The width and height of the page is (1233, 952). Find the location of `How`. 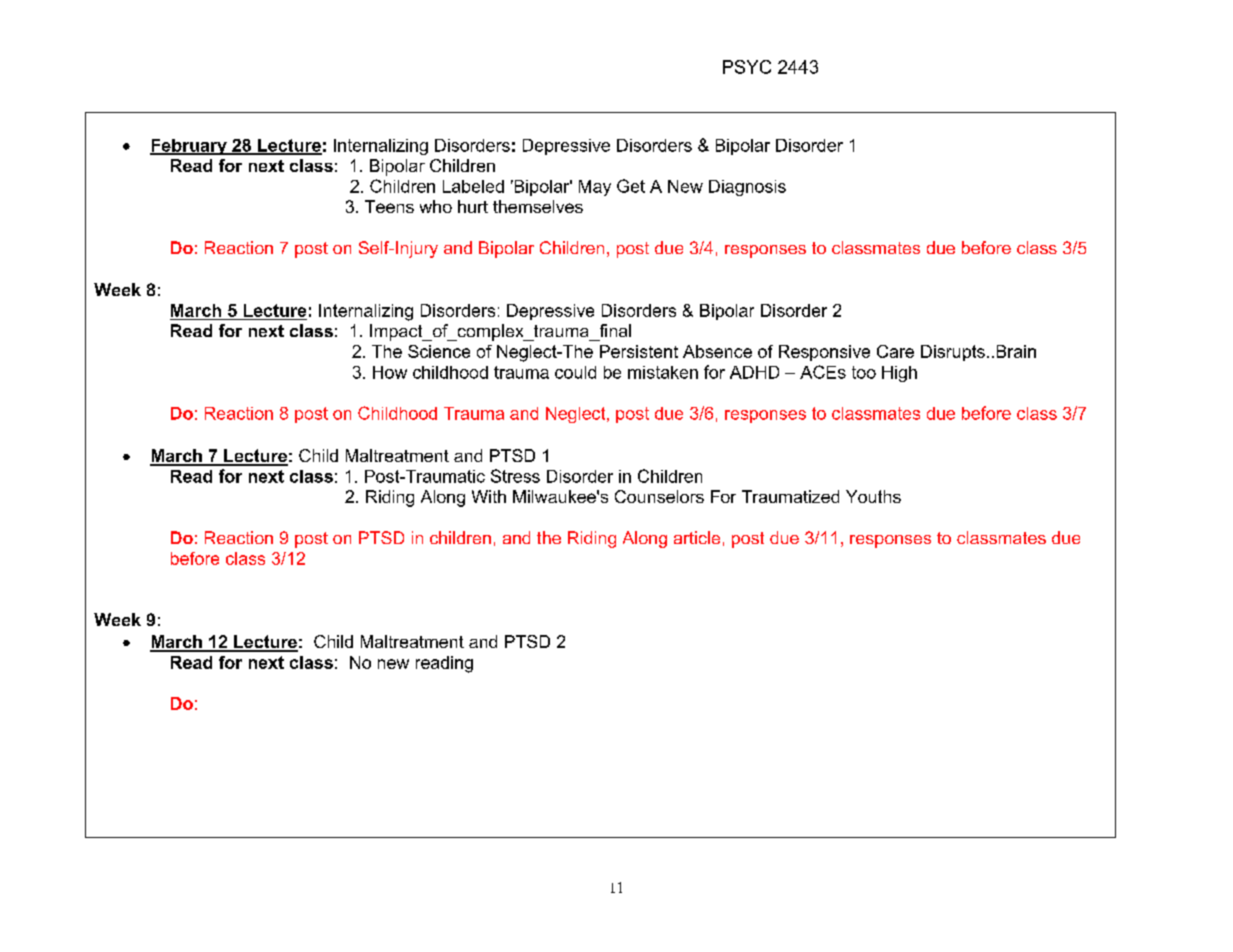

How is located at coordinates (390, 372).
